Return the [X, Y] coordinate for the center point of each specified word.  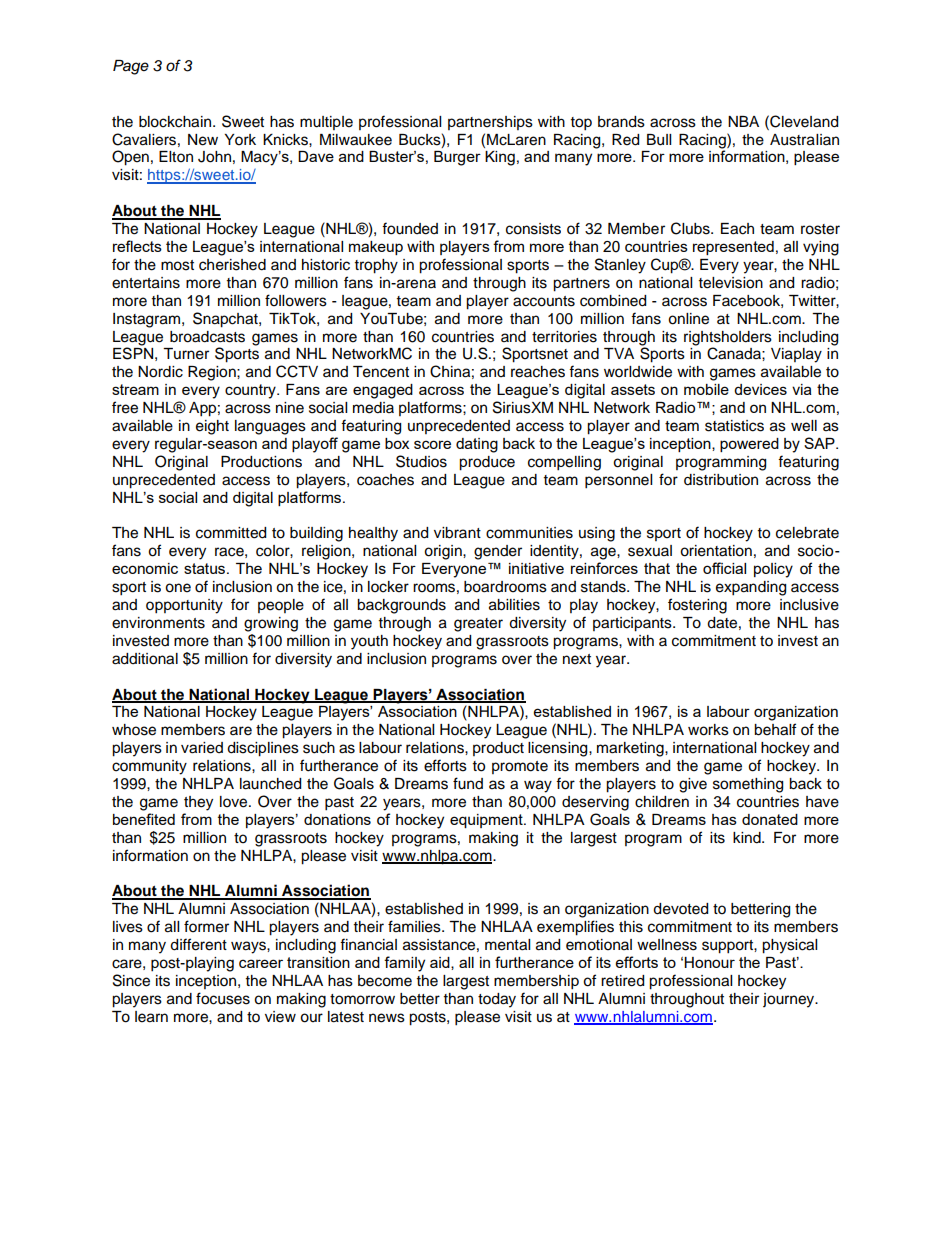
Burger [457, 158]
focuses [223, 998]
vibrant [457, 533]
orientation [716, 551]
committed [231, 533]
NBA [743, 121]
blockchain [175, 122]
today [497, 1000]
